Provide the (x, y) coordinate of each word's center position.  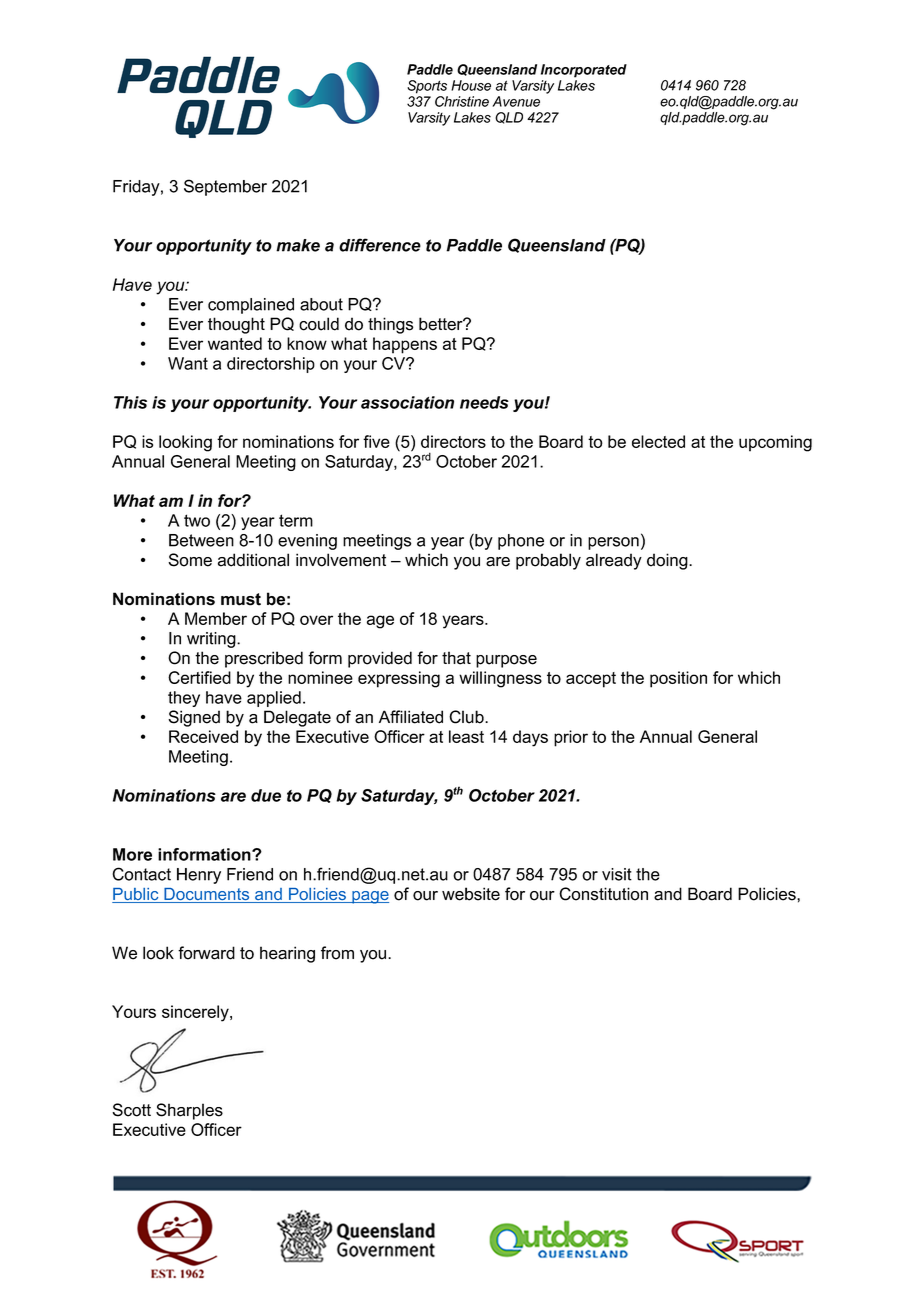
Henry (199, 876)
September (225, 187)
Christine (462, 101)
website (471, 894)
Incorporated (584, 71)
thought (236, 325)
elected (658, 441)
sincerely (196, 1013)
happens (405, 345)
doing (668, 561)
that (456, 658)
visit (617, 874)
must (241, 599)
